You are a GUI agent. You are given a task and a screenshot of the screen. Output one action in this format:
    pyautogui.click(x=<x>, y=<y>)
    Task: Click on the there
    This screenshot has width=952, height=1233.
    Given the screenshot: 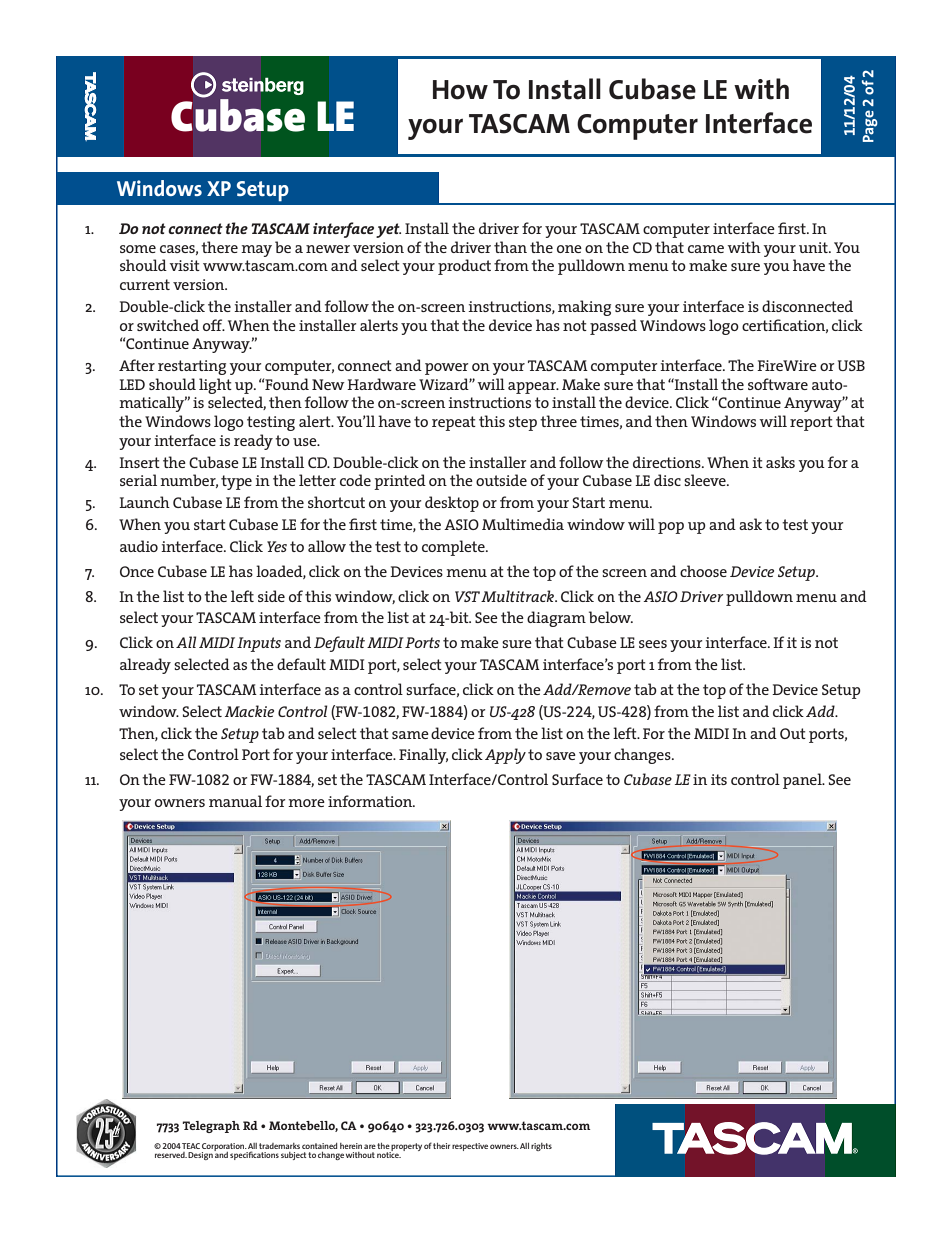 What is the action you would take?
    pyautogui.click(x=219, y=247)
